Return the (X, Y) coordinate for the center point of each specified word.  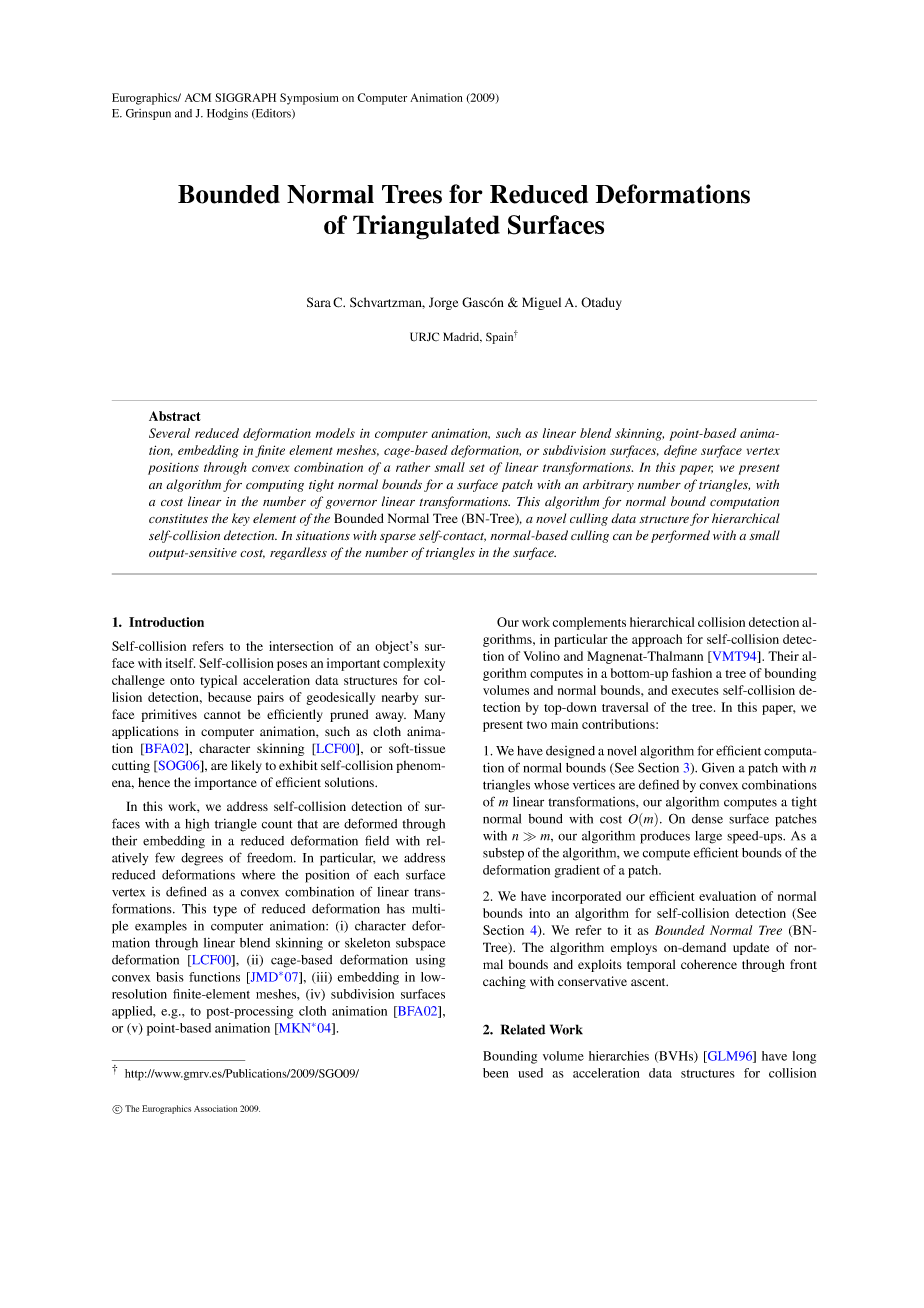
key (241, 519)
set (476, 468)
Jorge (443, 303)
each (386, 875)
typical (218, 681)
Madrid (462, 337)
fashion (692, 673)
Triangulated (426, 227)
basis (170, 977)
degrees (202, 859)
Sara (319, 302)
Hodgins (227, 114)
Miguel (541, 303)
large (708, 837)
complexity (414, 664)
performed (680, 536)
